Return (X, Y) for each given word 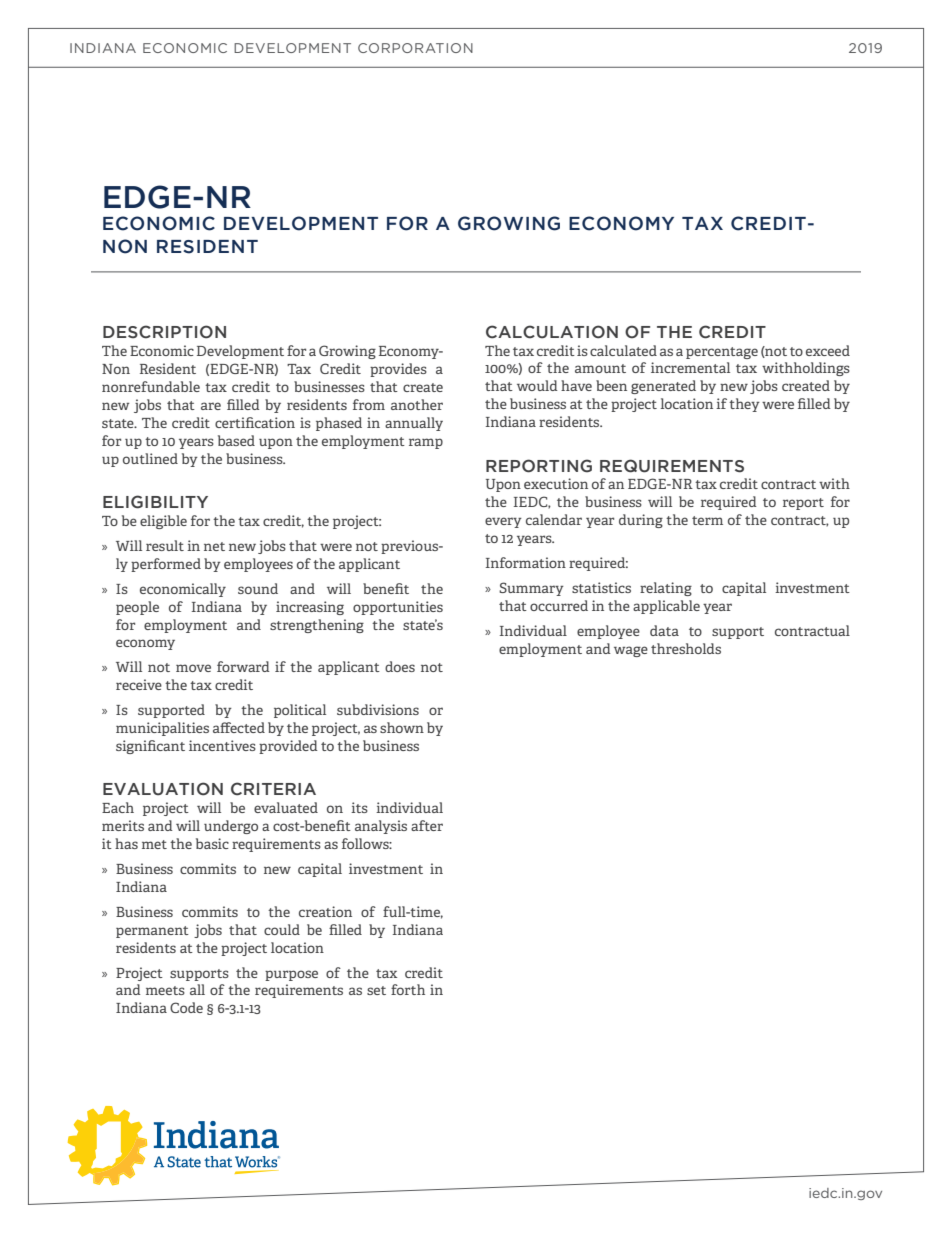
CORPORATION (415, 48)
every (503, 522)
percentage (722, 353)
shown (402, 727)
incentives (222, 745)
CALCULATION (552, 332)
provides (398, 370)
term (707, 520)
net (214, 546)
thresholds (686, 648)
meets (165, 990)
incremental (690, 367)
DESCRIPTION (164, 332)
